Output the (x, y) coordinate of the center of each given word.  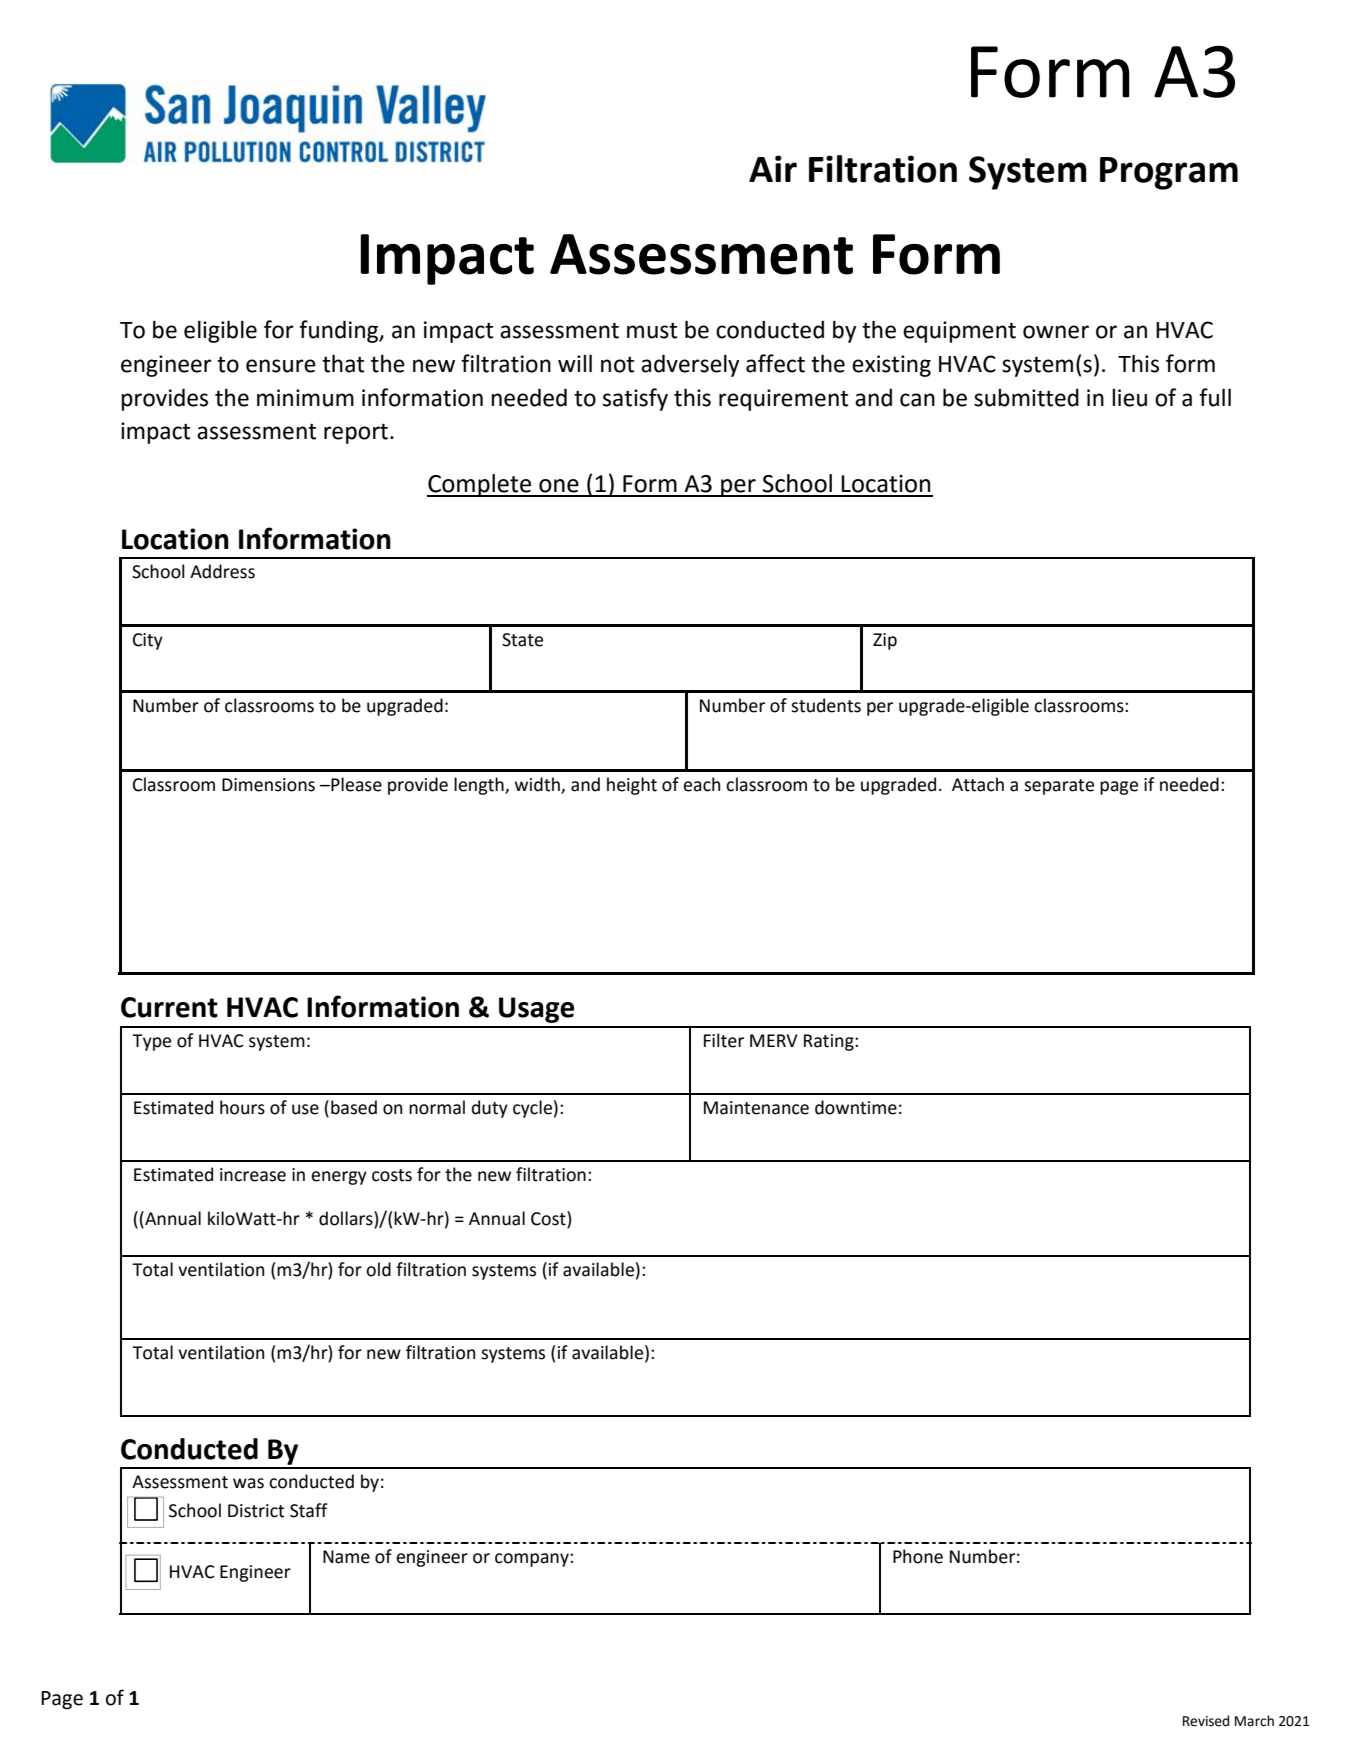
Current (169, 1007)
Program (1169, 173)
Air (773, 168)
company (533, 1560)
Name (346, 1557)
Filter (724, 1040)
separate (1059, 787)
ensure (281, 366)
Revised (1206, 1721)
